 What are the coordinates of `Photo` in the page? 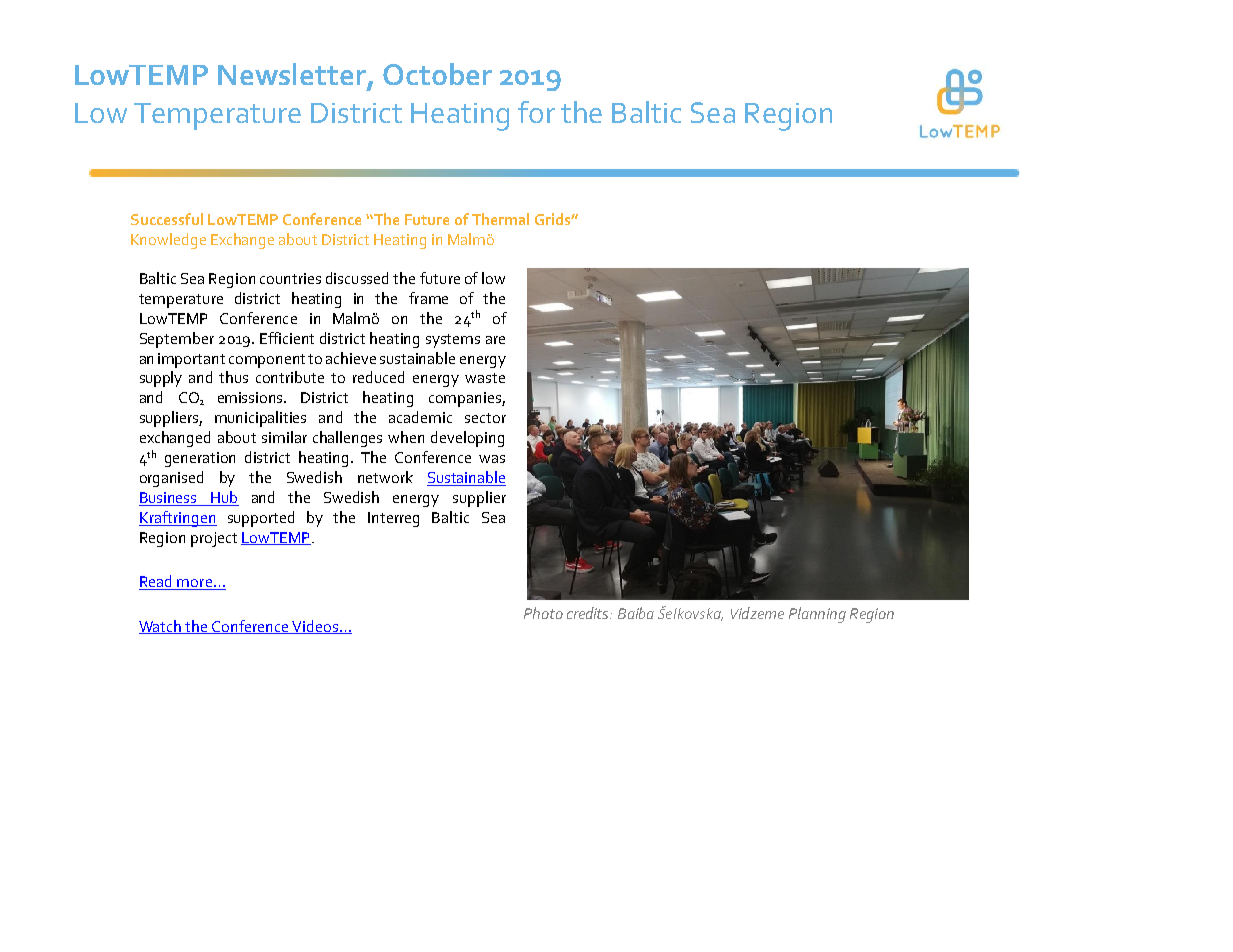 It's located at (543, 613).
